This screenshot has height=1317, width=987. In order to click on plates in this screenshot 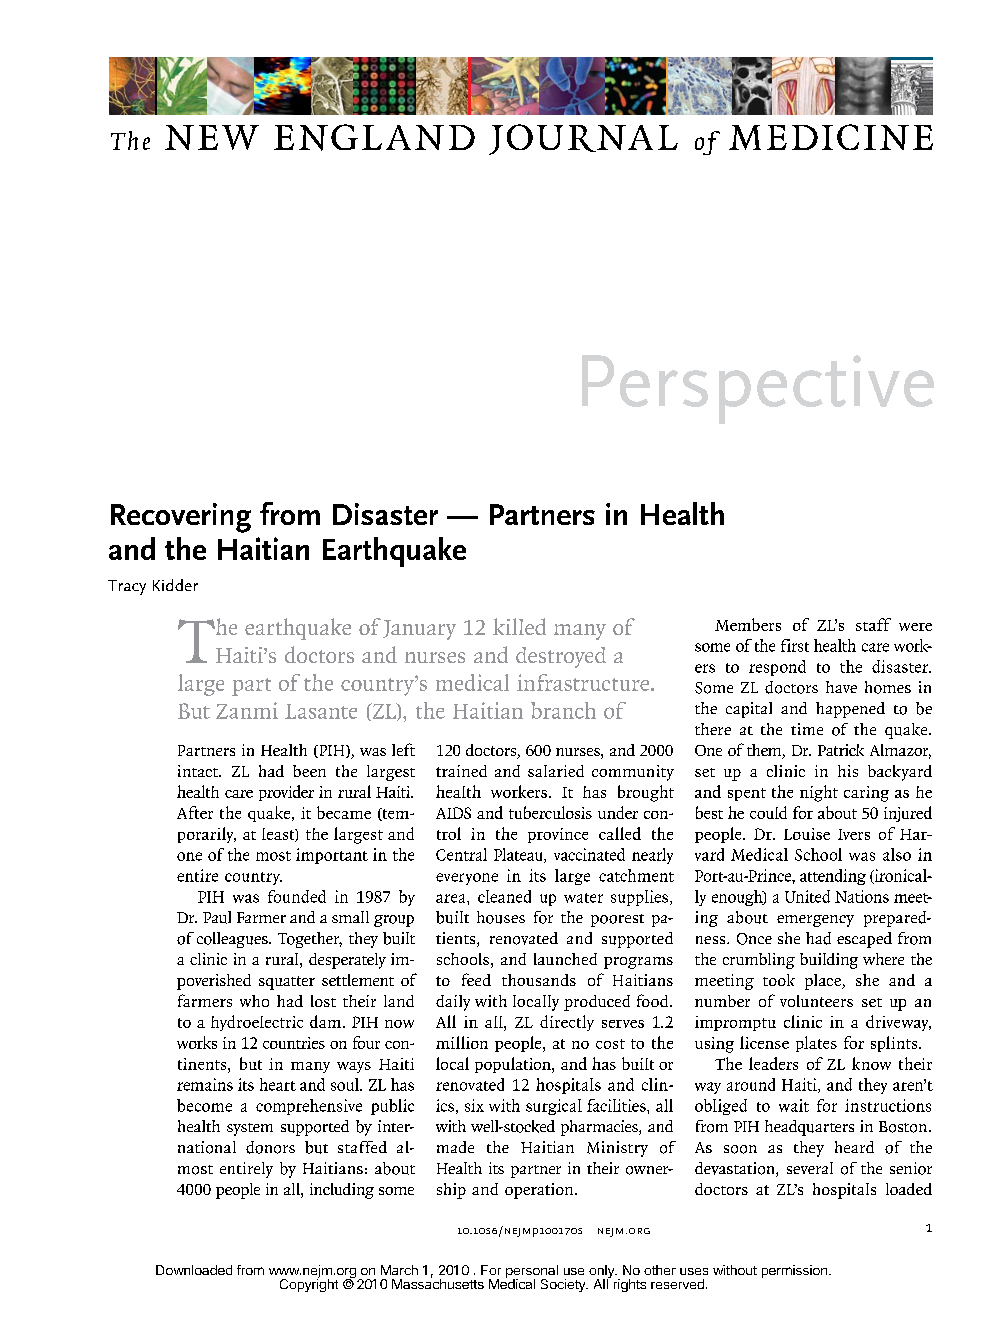, I will do `click(816, 1044)`.
